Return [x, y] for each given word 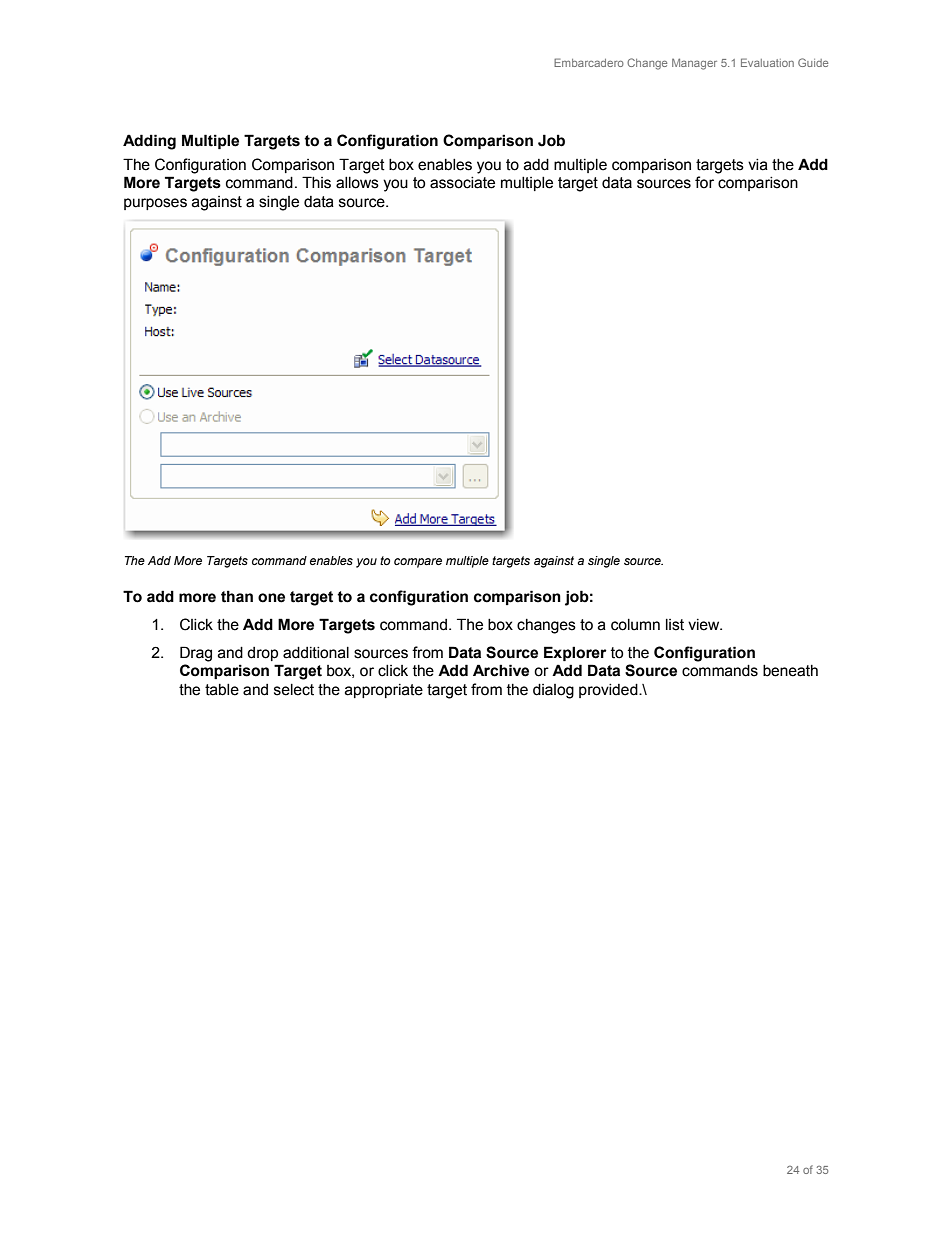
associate [462, 183]
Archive [501, 670]
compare [418, 563]
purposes [155, 204]
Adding [149, 142]
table [222, 690]
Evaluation [767, 62]
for [704, 182]
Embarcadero [589, 62]
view [705, 625]
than [237, 596]
